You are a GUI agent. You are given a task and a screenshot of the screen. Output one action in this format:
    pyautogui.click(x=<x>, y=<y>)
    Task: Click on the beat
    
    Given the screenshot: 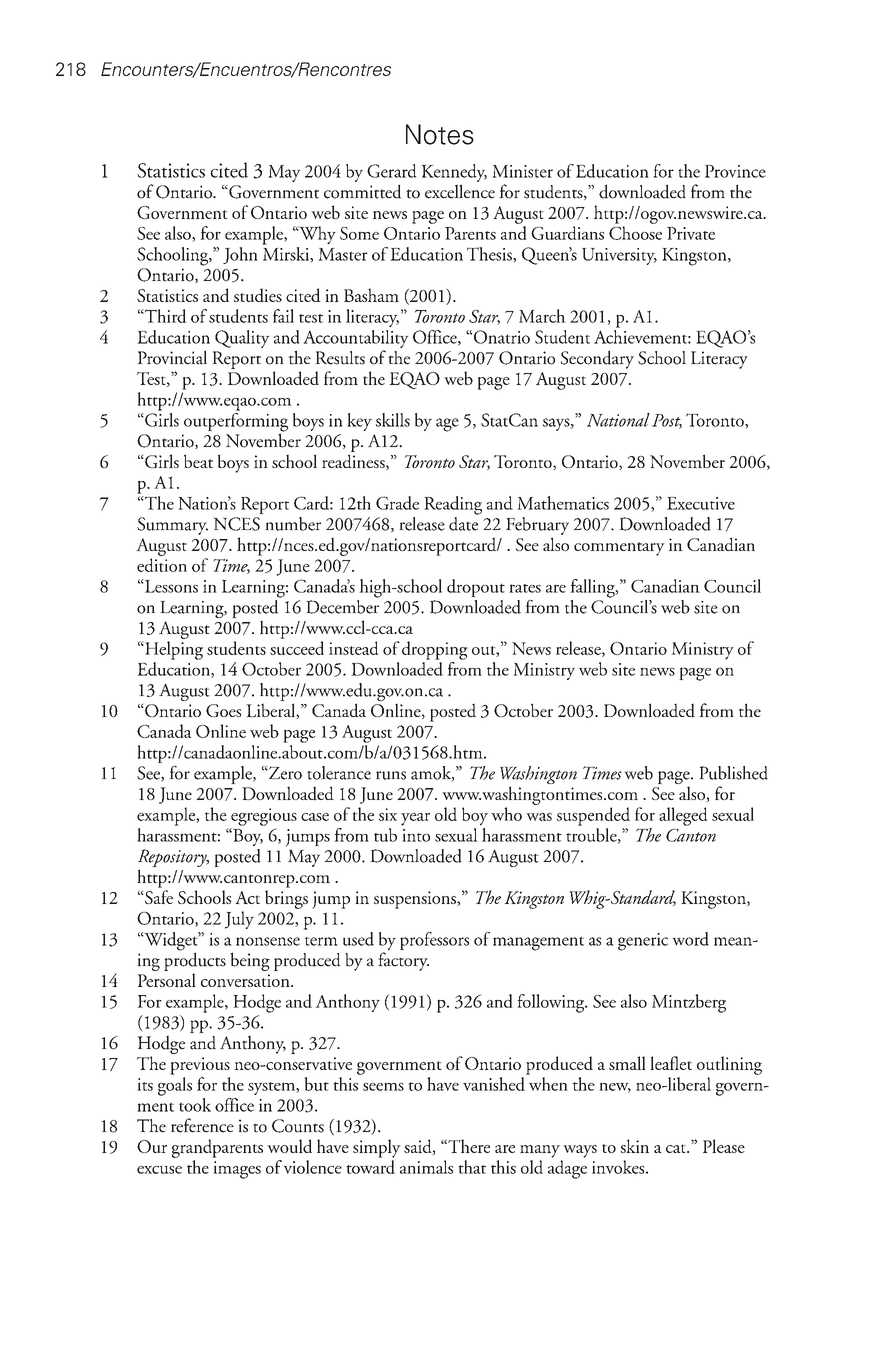 What is the action you would take?
    pyautogui.click(x=198, y=461)
